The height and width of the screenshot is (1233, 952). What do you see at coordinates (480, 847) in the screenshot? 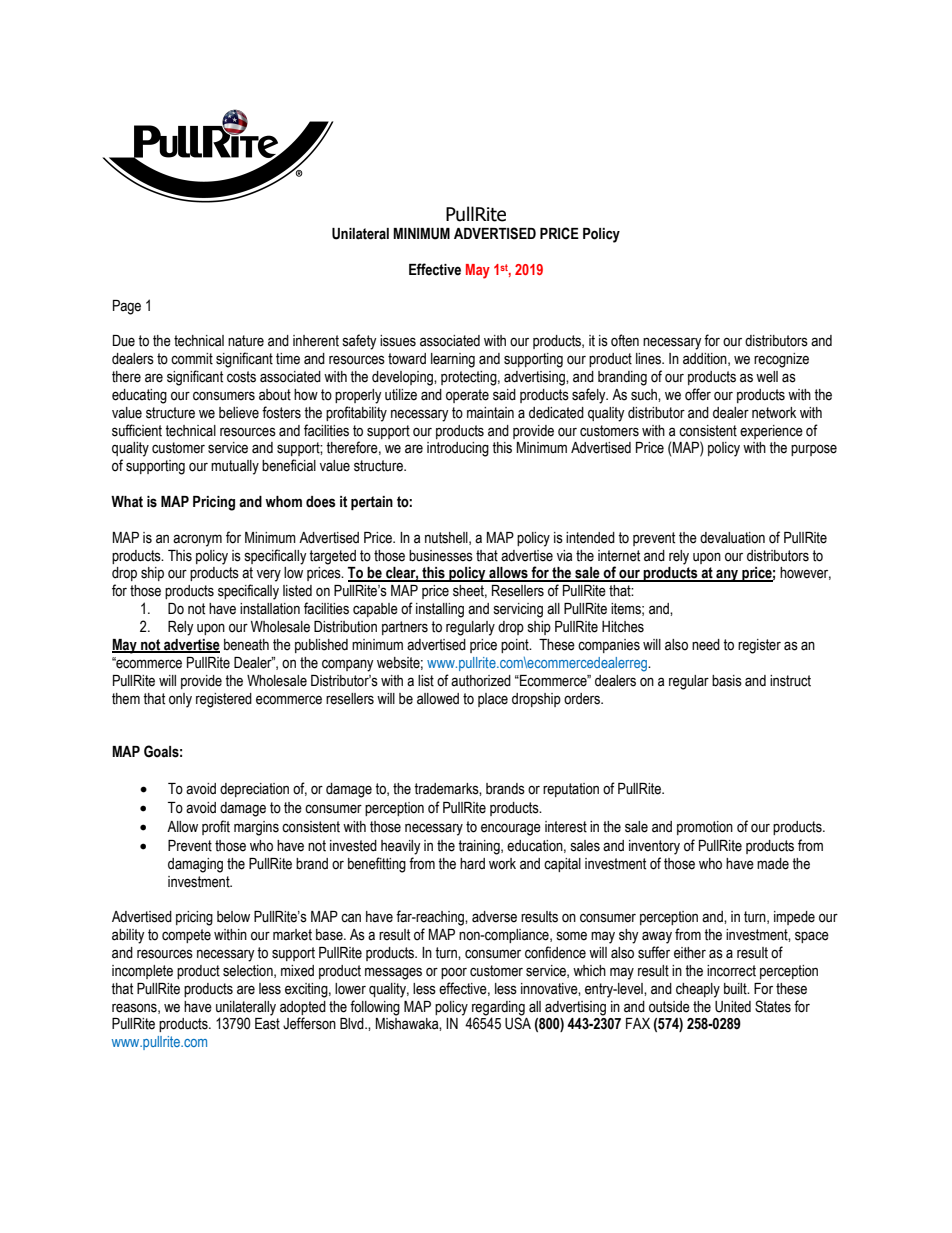
I see `training` at bounding box center [480, 847].
